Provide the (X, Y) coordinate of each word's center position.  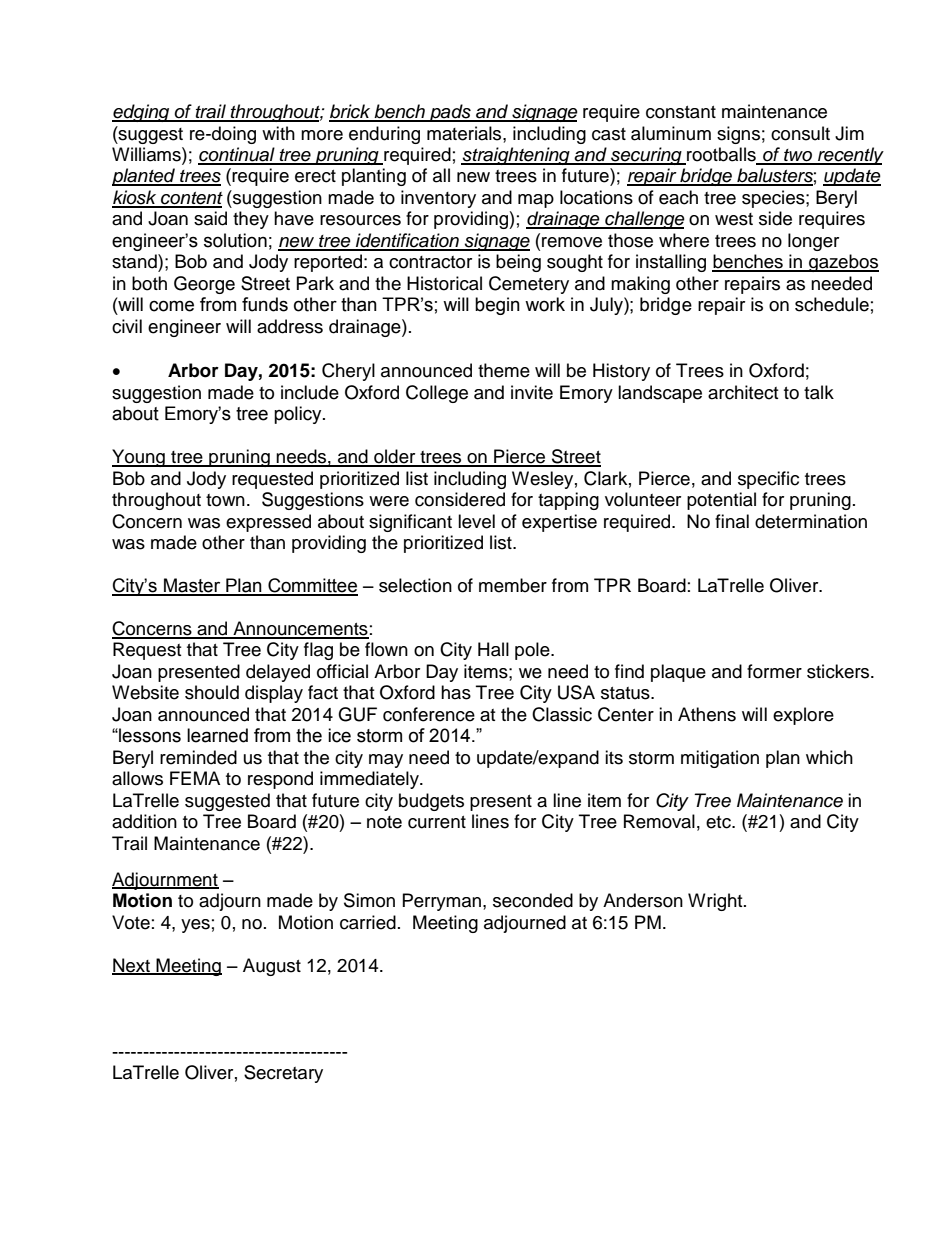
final (732, 521)
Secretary (283, 1074)
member (513, 585)
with (278, 133)
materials (465, 133)
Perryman (442, 902)
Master (192, 586)
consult (800, 133)
